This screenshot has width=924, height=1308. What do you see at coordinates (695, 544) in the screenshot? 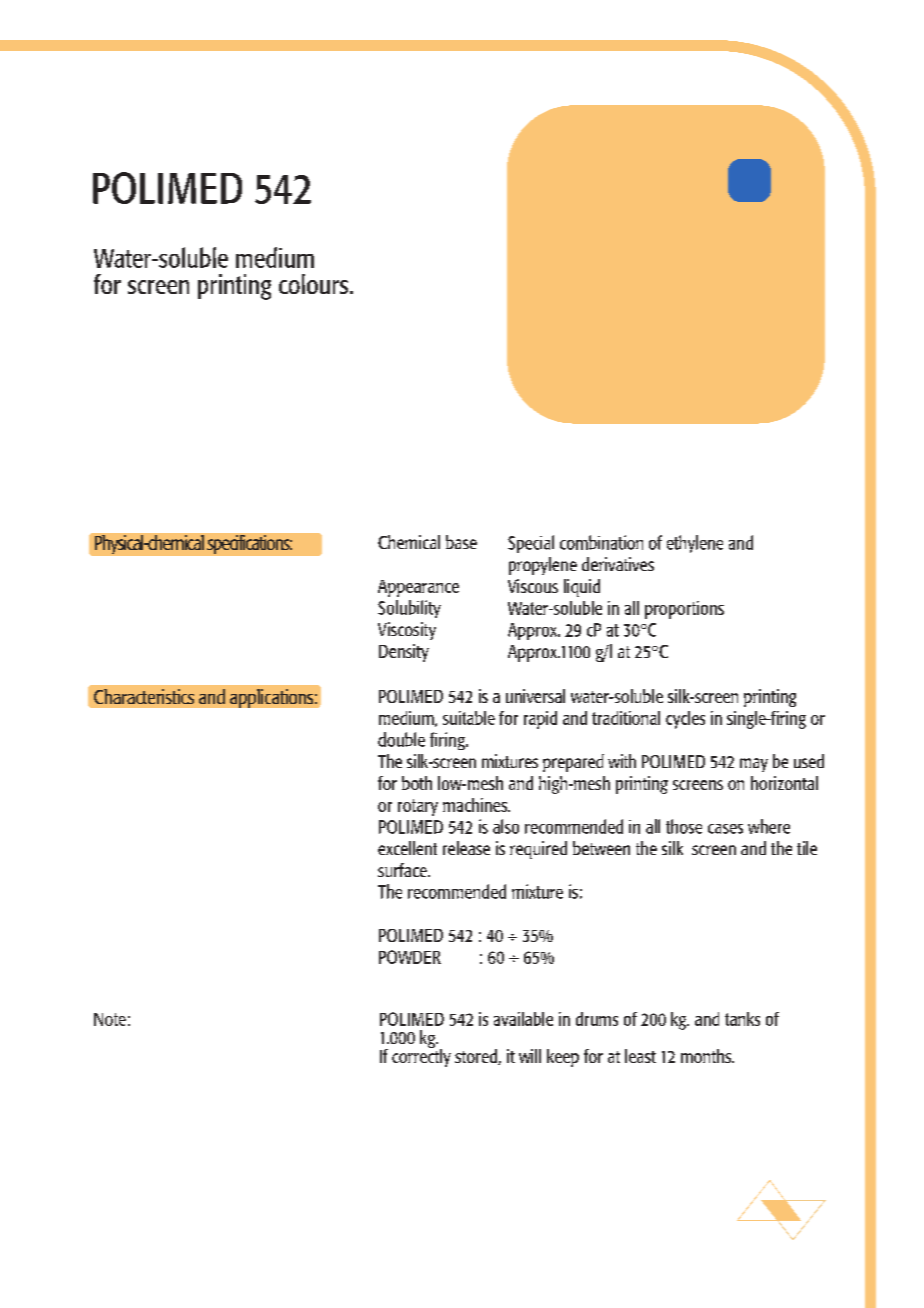
I see `ethylene` at bounding box center [695, 544].
